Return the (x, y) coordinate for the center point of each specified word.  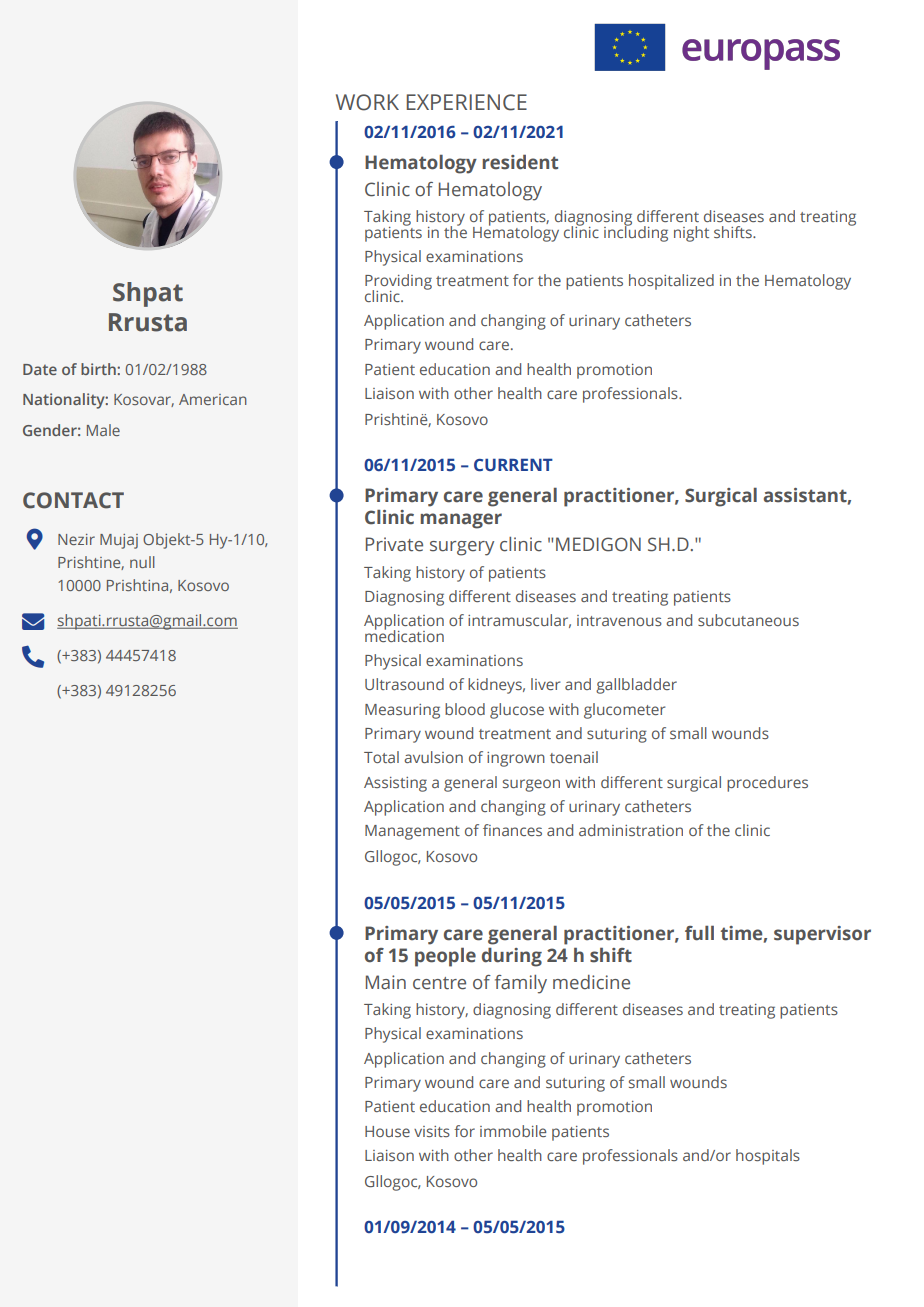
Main (386, 982)
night (691, 234)
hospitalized (671, 282)
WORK (367, 102)
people (445, 957)
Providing (398, 283)
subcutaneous (748, 620)
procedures (767, 784)
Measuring (402, 711)
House (387, 1131)
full (699, 933)
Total (381, 757)
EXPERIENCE (466, 102)
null (142, 562)
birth (99, 369)
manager (461, 521)
